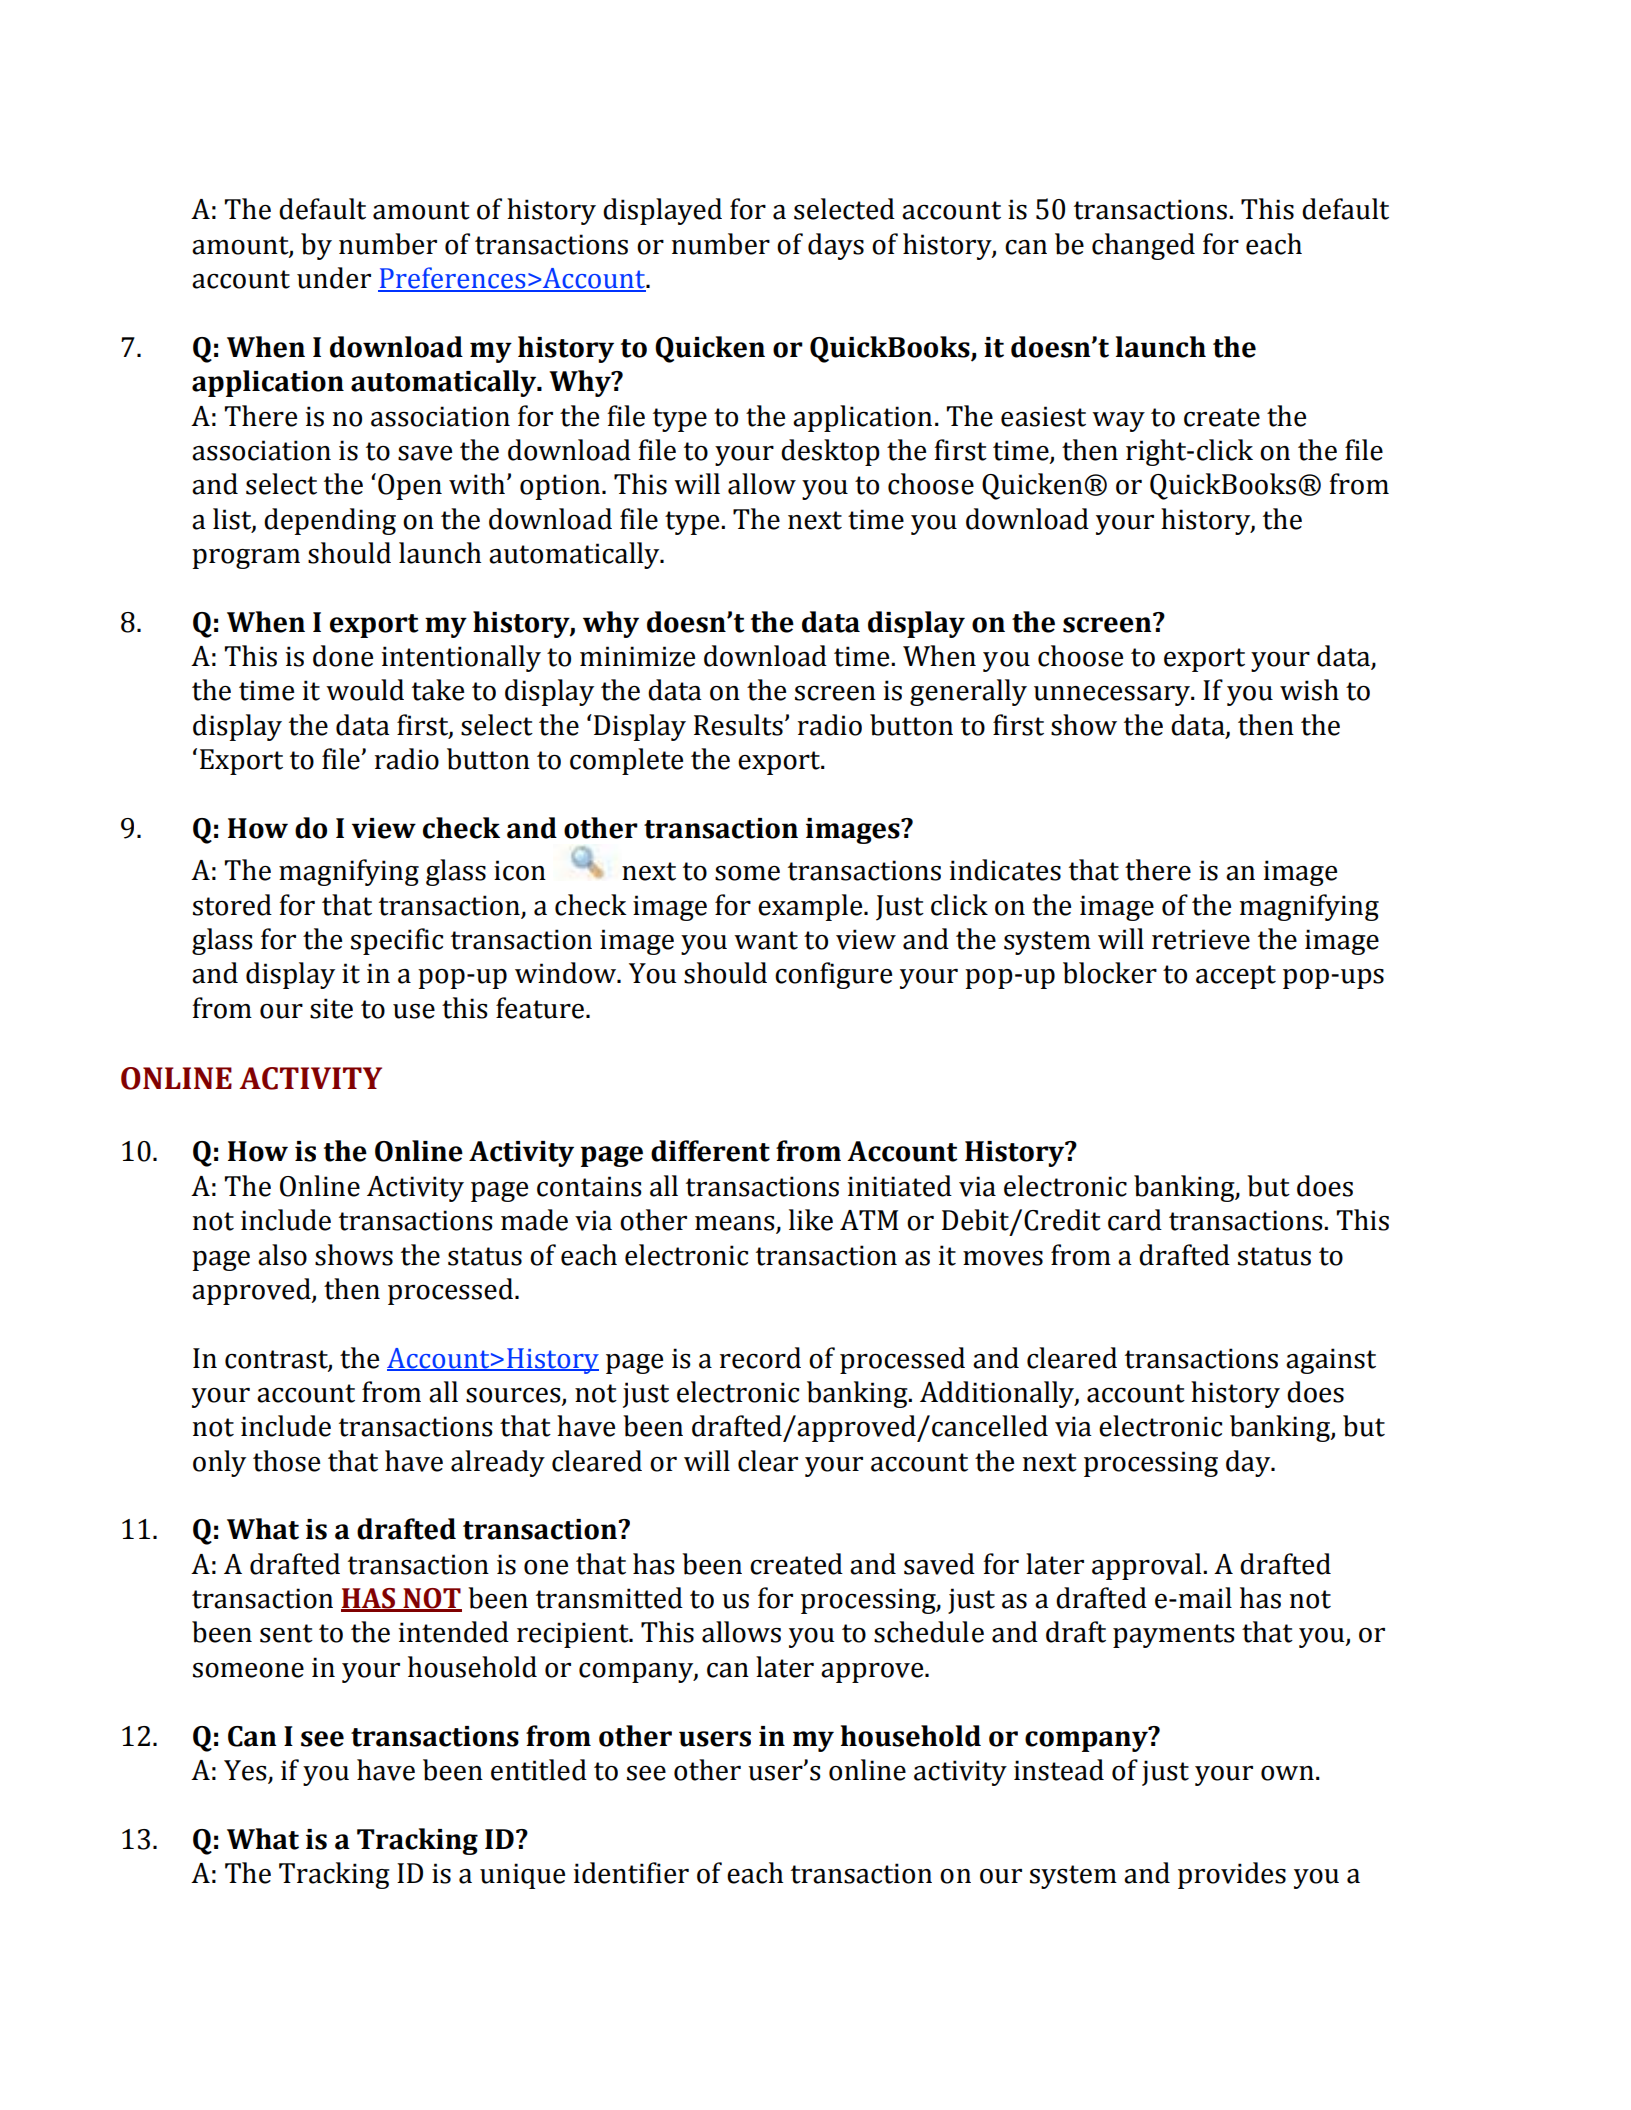 The height and width of the screenshot is (2110, 1631). What do you see at coordinates (833, 975) in the screenshot?
I see `configure` at bounding box center [833, 975].
